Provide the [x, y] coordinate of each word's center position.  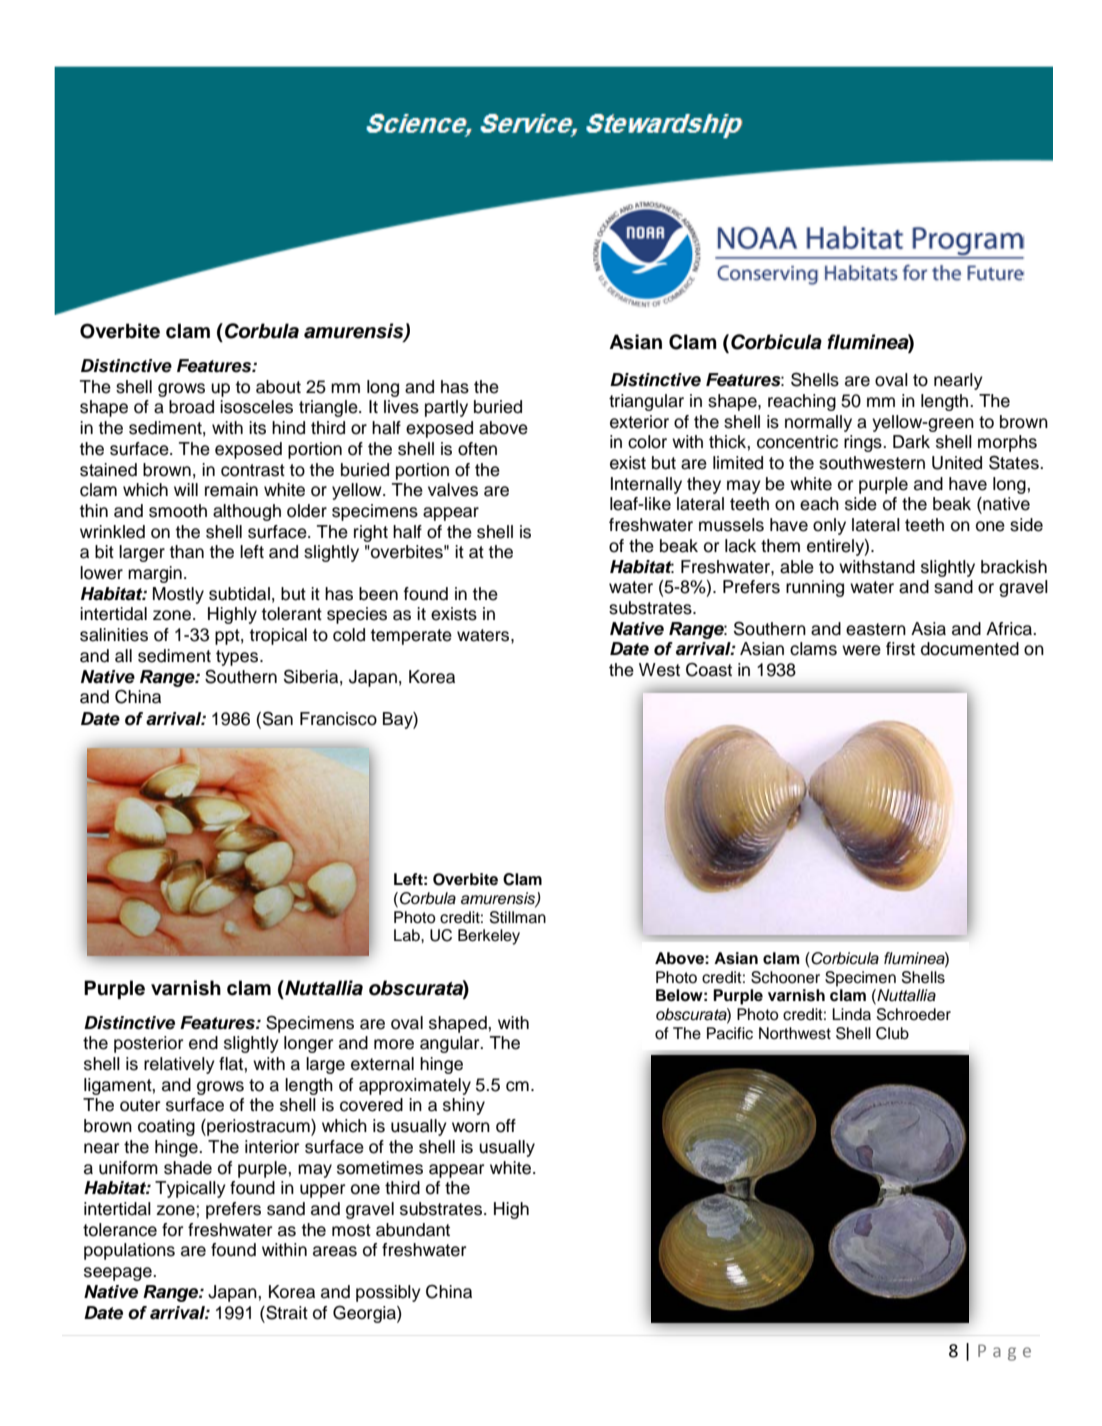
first [900, 649]
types [238, 658]
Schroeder [914, 1014]
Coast [709, 670]
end [203, 1043]
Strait [286, 1312]
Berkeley [489, 937]
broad [191, 407]
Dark [911, 442]
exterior [639, 422]
